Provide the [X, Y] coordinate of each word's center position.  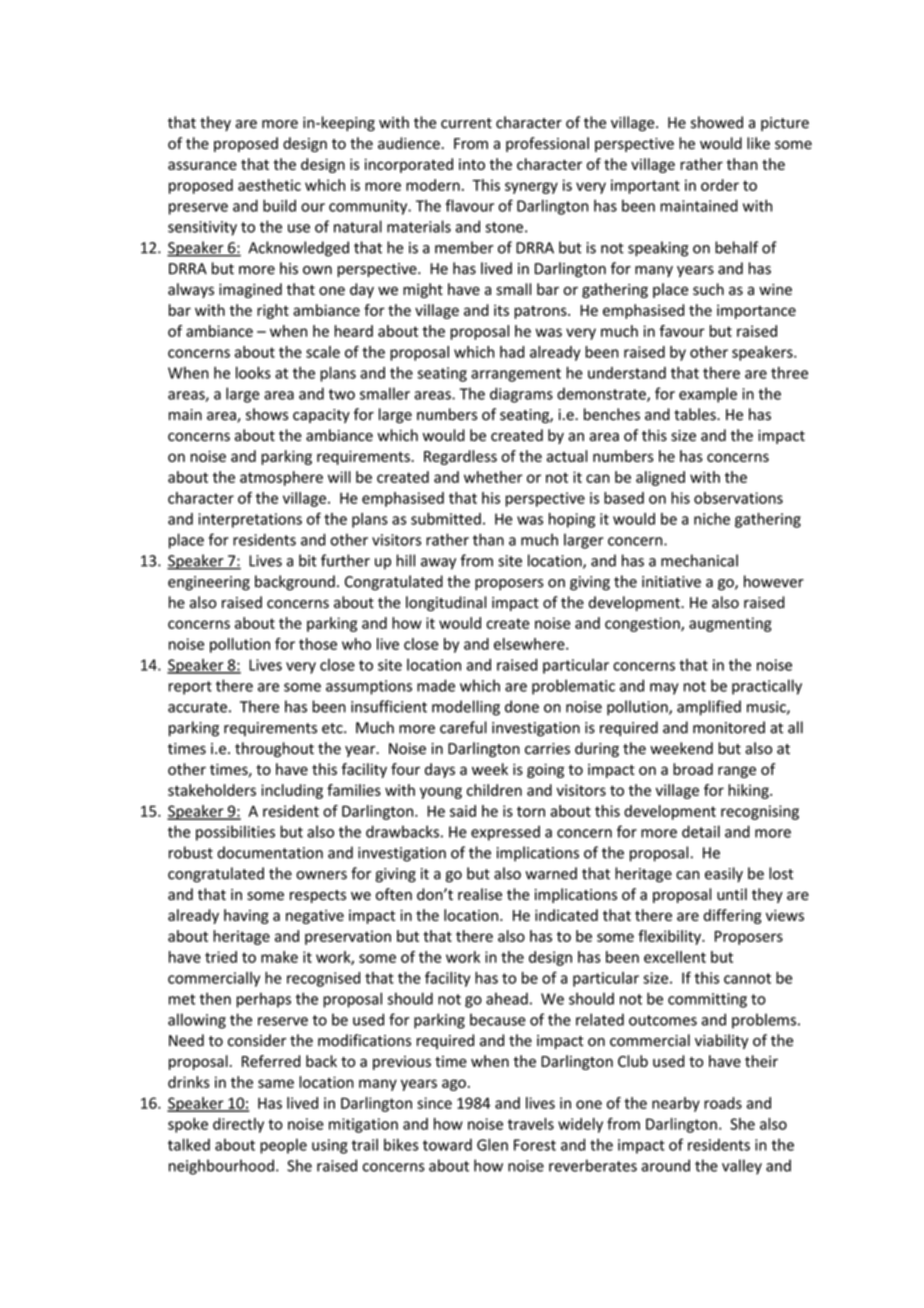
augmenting [730, 624]
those [318, 644]
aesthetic [269, 185]
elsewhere [530, 644]
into [472, 164]
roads [723, 1103]
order [720, 185]
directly [238, 1125]
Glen [492, 1144]
